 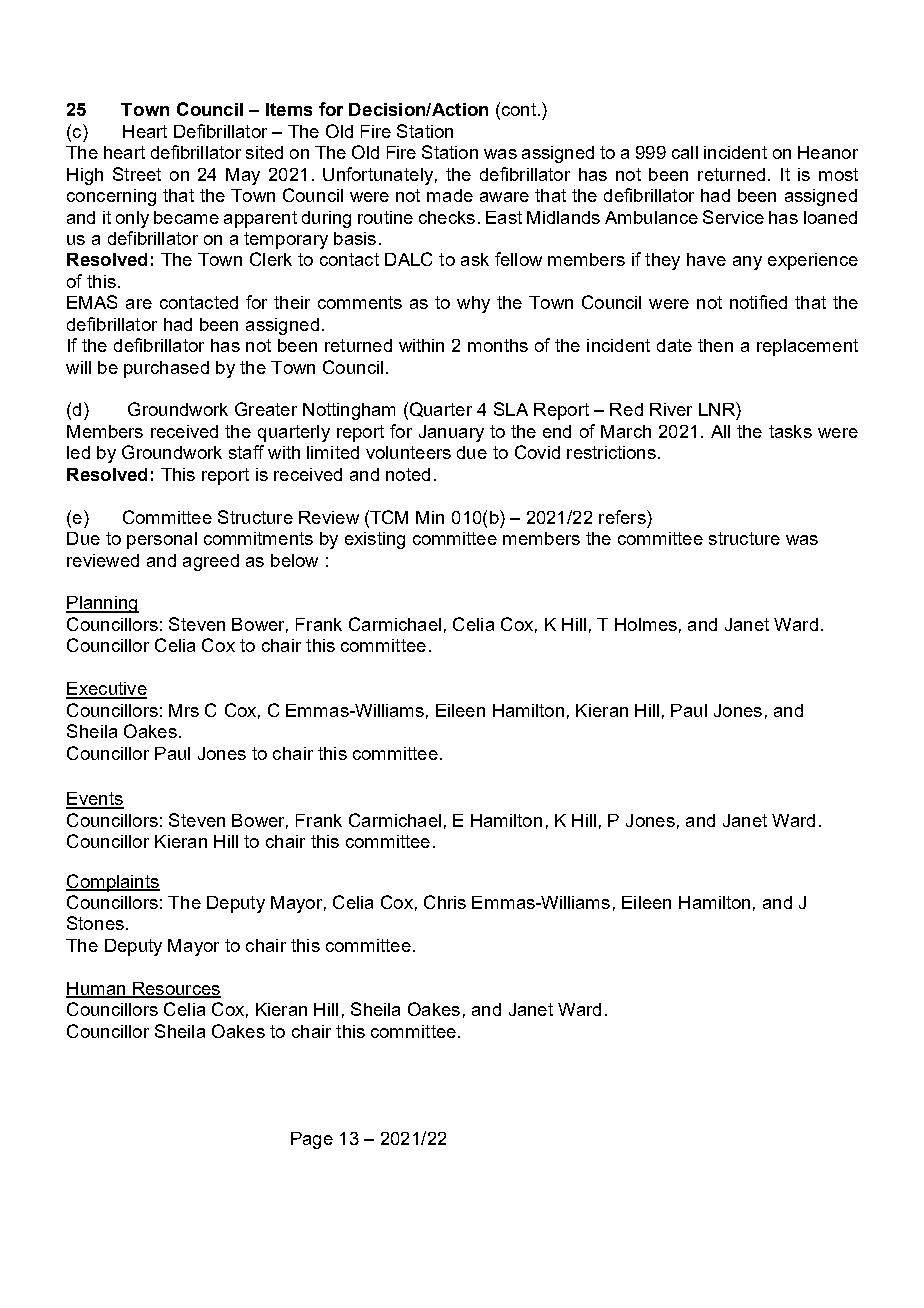 What do you see at coordinates (137, 174) in the document?
I see `Street` at bounding box center [137, 174].
